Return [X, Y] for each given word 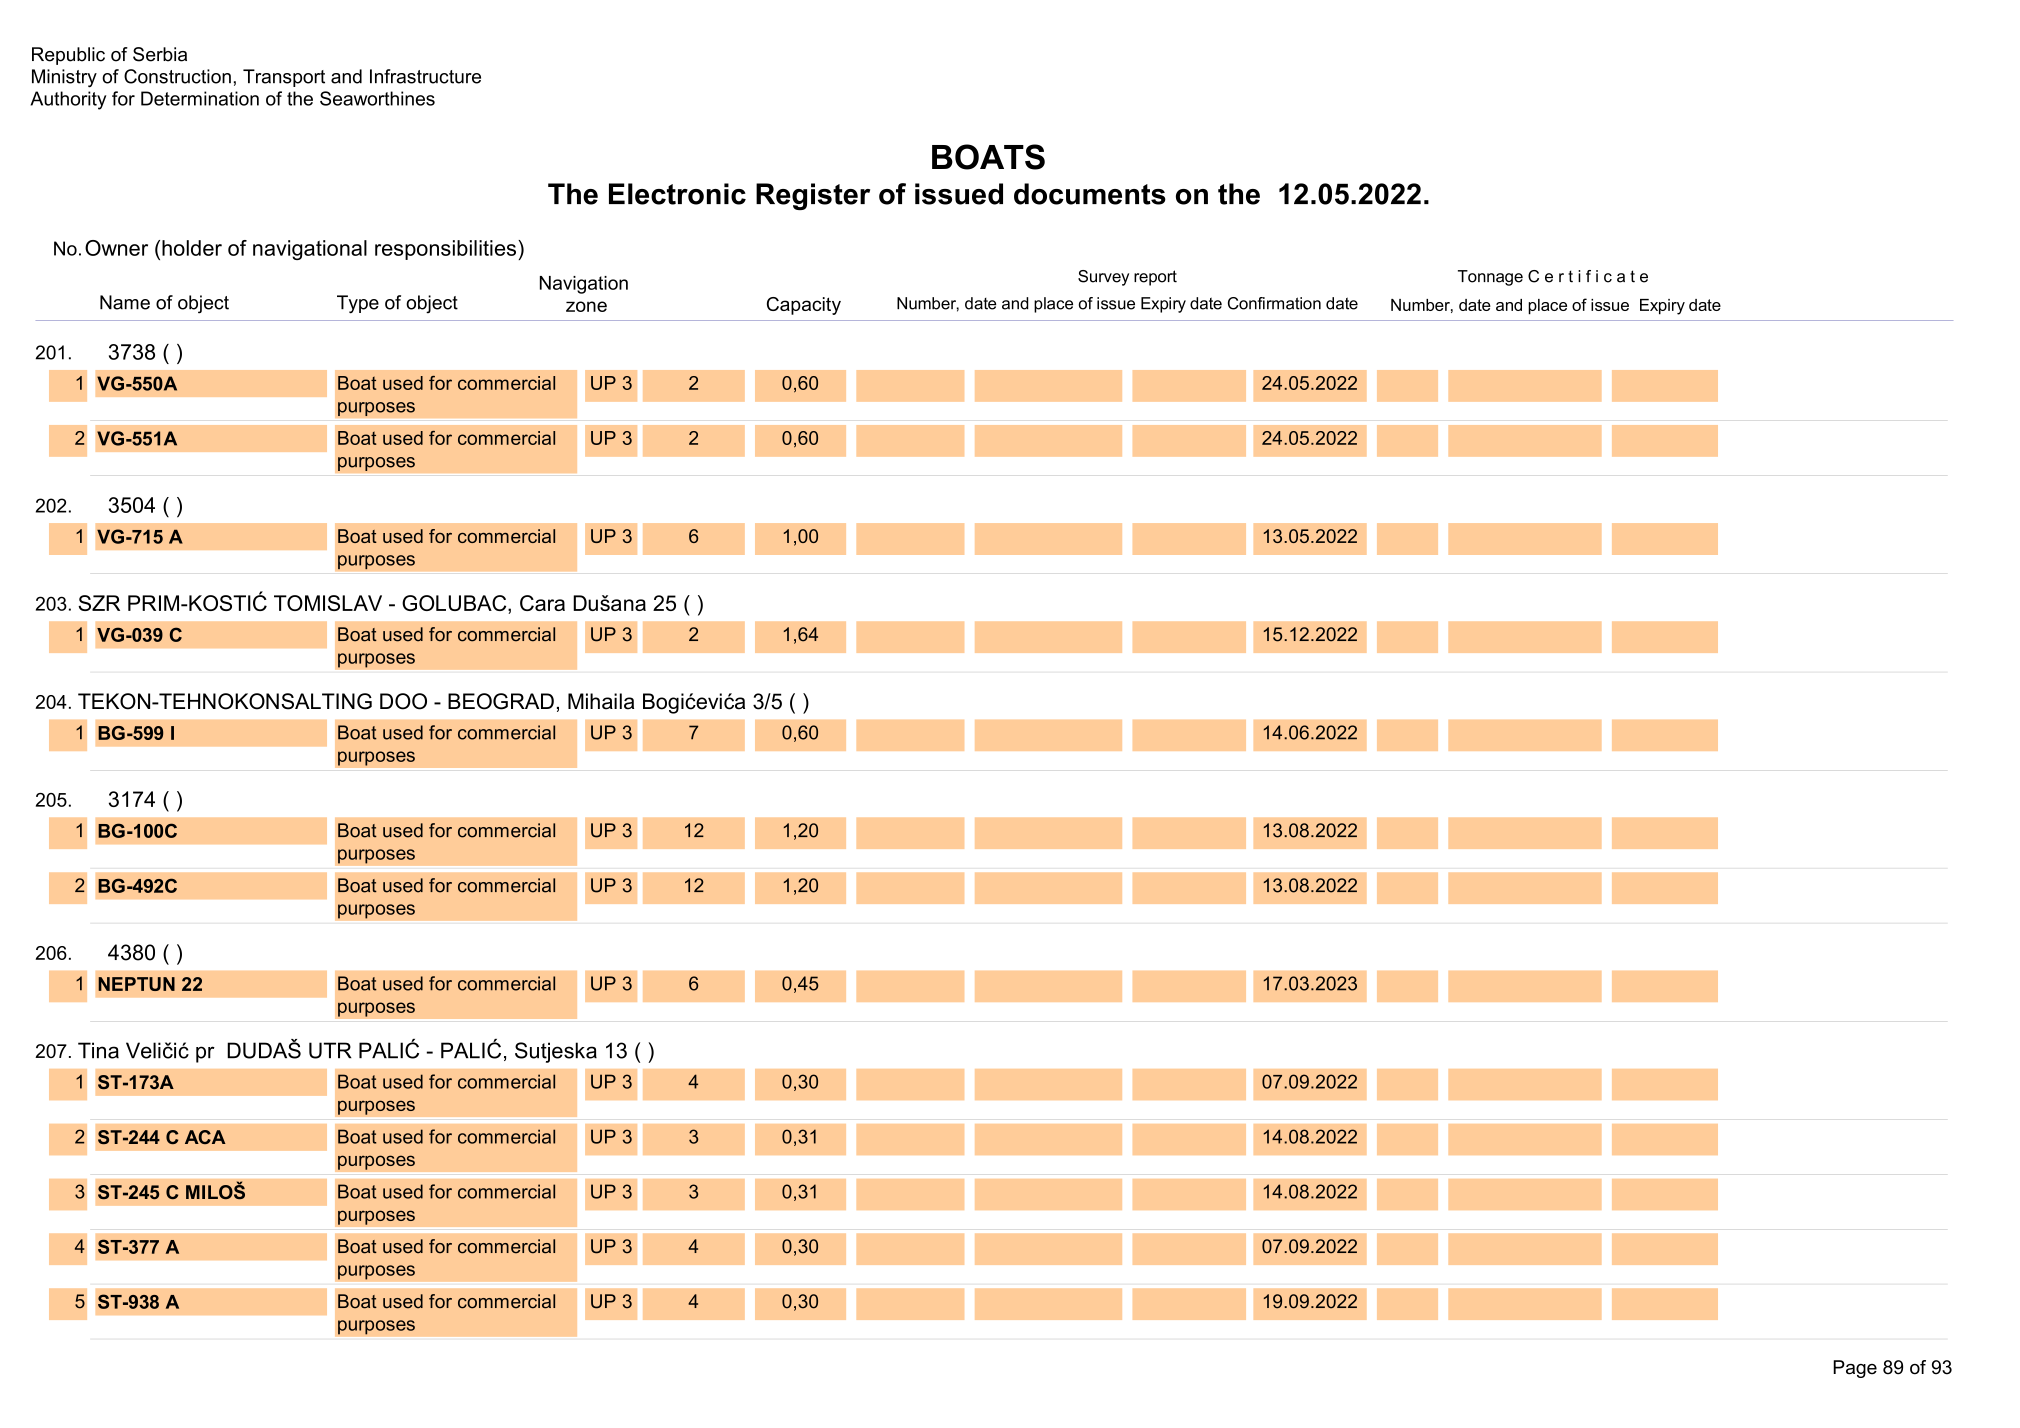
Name [125, 302]
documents [1090, 194]
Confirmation [1274, 303]
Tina [98, 1050]
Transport [284, 78]
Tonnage [1490, 278]
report [1155, 278]
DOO [403, 701]
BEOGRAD [501, 701]
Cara [542, 603]
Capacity [804, 306]
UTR [330, 1050]
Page [1855, 1369]
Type [358, 304]
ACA [205, 1137]
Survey [1103, 278]
